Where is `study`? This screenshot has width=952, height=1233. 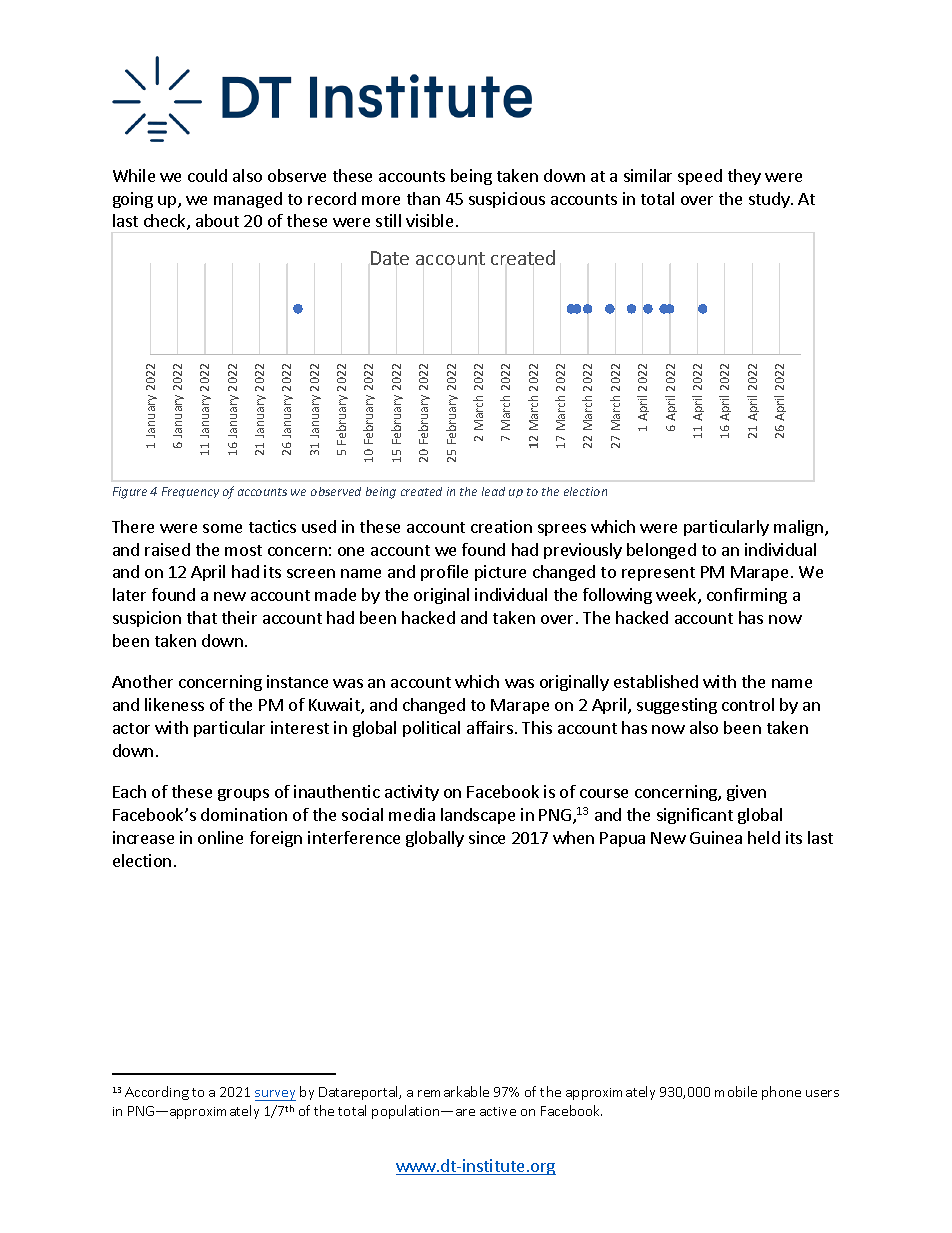 study is located at coordinates (770, 200).
